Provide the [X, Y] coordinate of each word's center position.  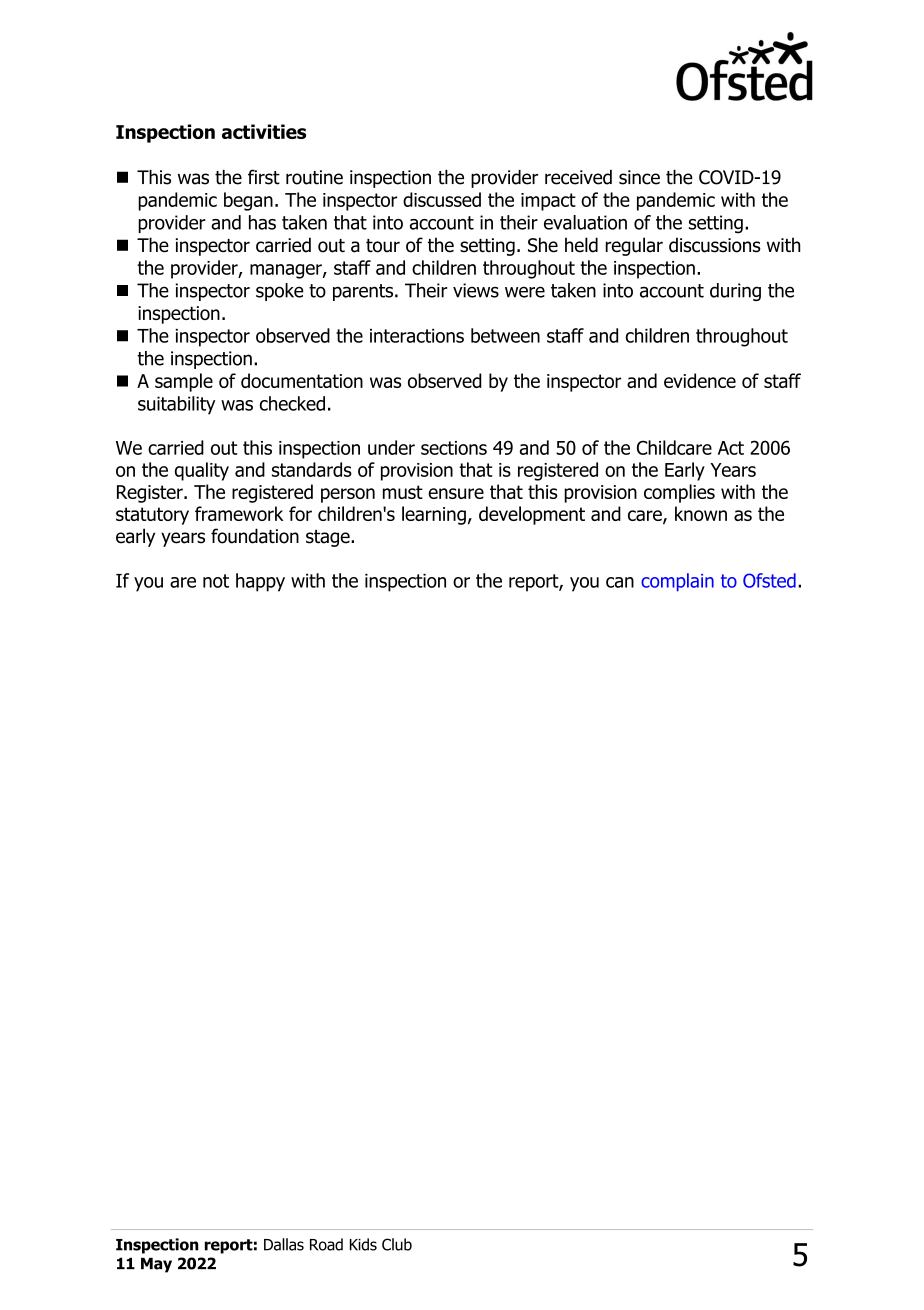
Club [397, 1244]
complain [677, 582]
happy [260, 582]
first [264, 177]
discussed [442, 199]
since [639, 177]
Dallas [284, 1244]
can [620, 582]
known [701, 513]
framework [239, 513]
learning [434, 515]
